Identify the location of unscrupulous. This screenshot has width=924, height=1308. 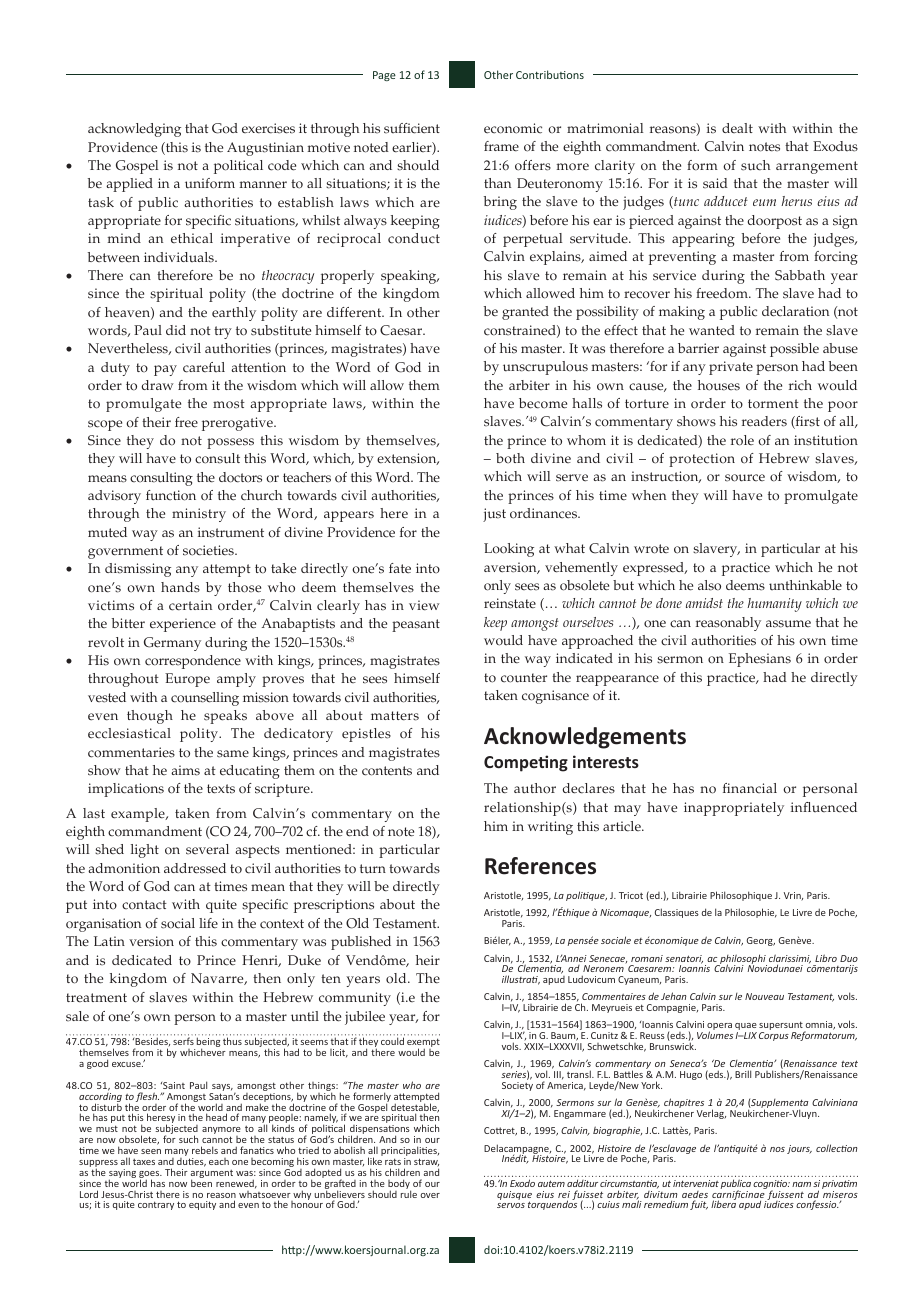
(545, 368).
